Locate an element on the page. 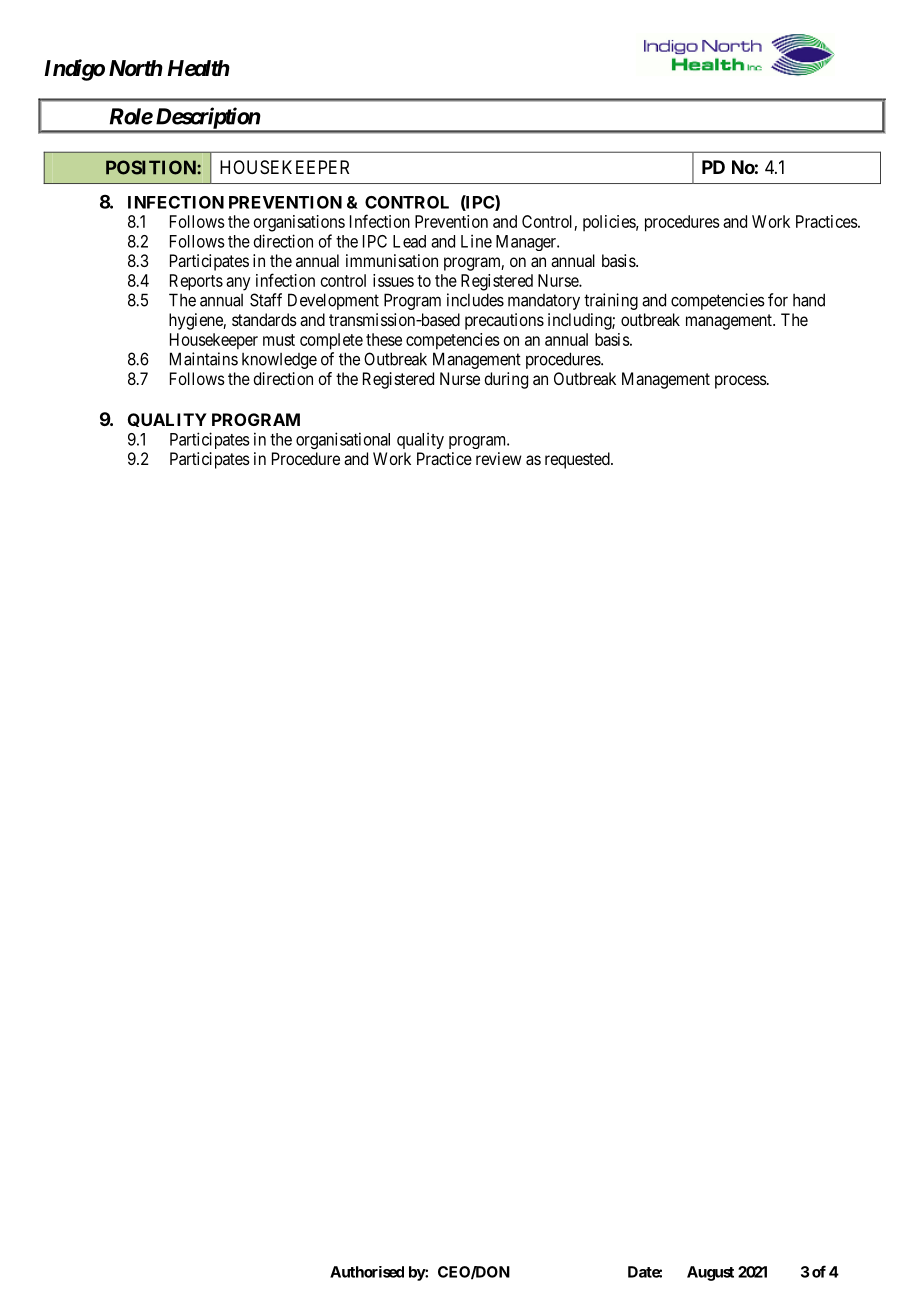  August is located at coordinates (710, 1273).
